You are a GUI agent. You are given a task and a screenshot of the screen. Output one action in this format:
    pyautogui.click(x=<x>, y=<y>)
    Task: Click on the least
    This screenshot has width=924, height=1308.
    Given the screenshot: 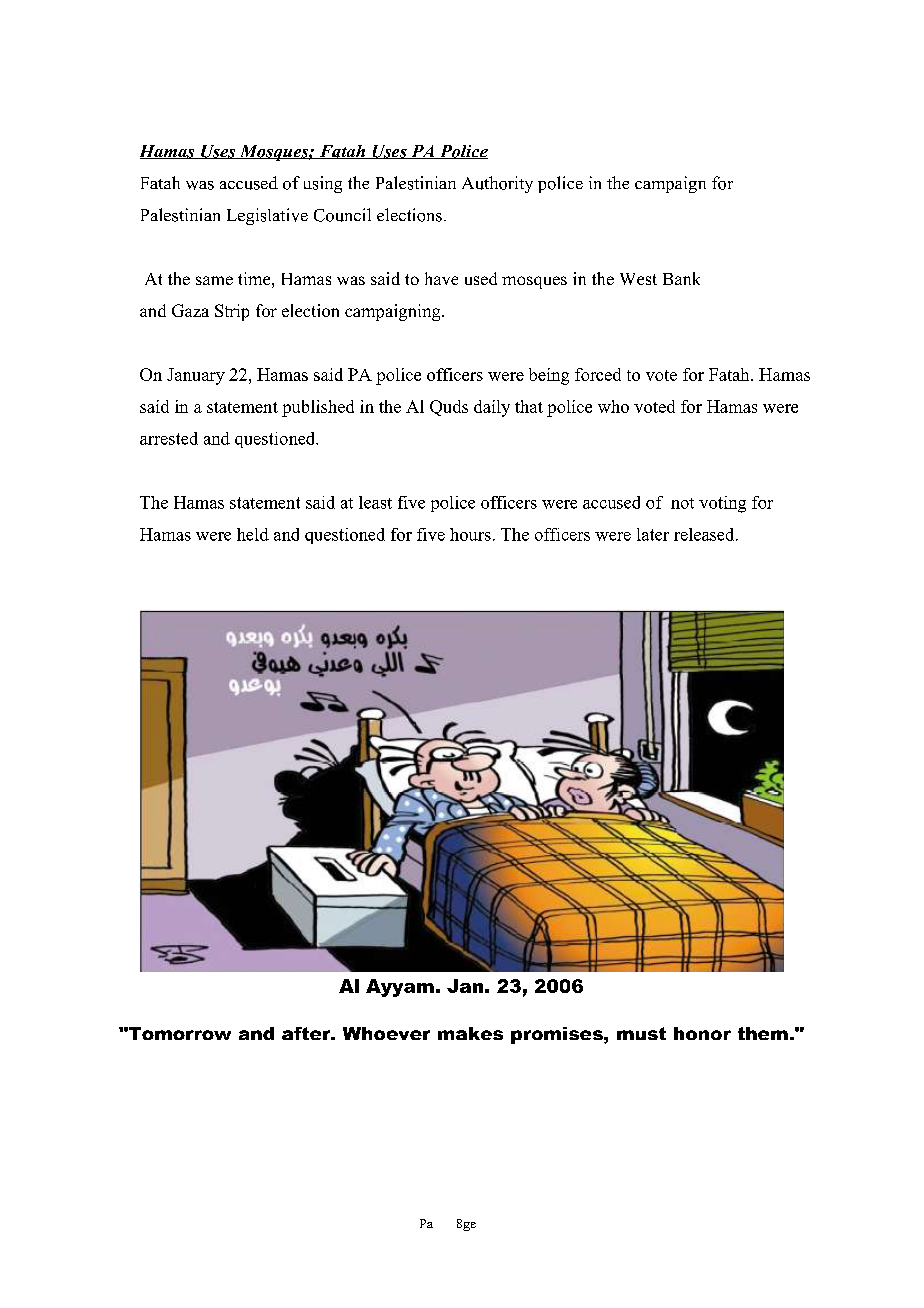 What is the action you would take?
    pyautogui.click(x=375, y=502)
